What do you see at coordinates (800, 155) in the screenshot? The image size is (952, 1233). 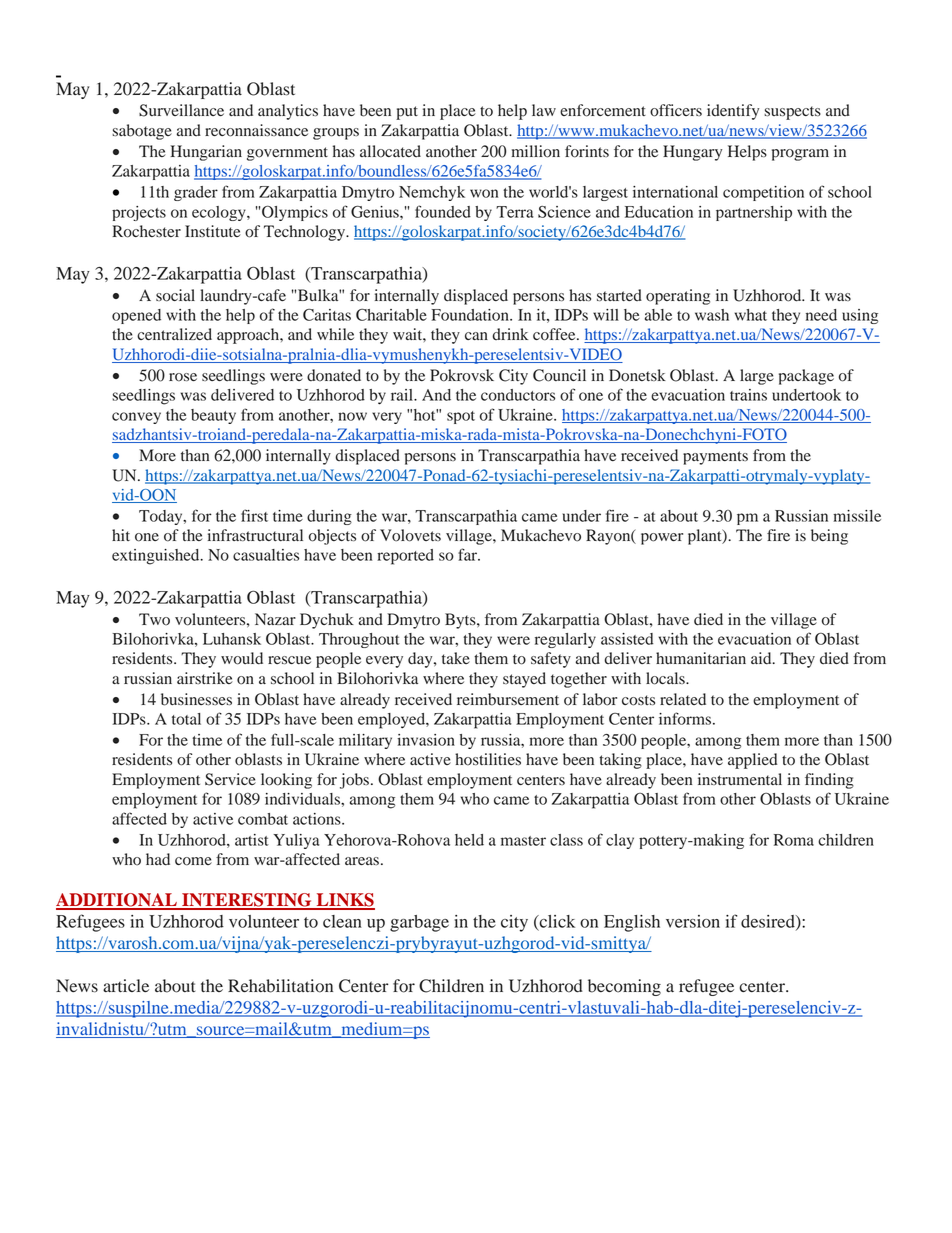 I see `program` at bounding box center [800, 155].
